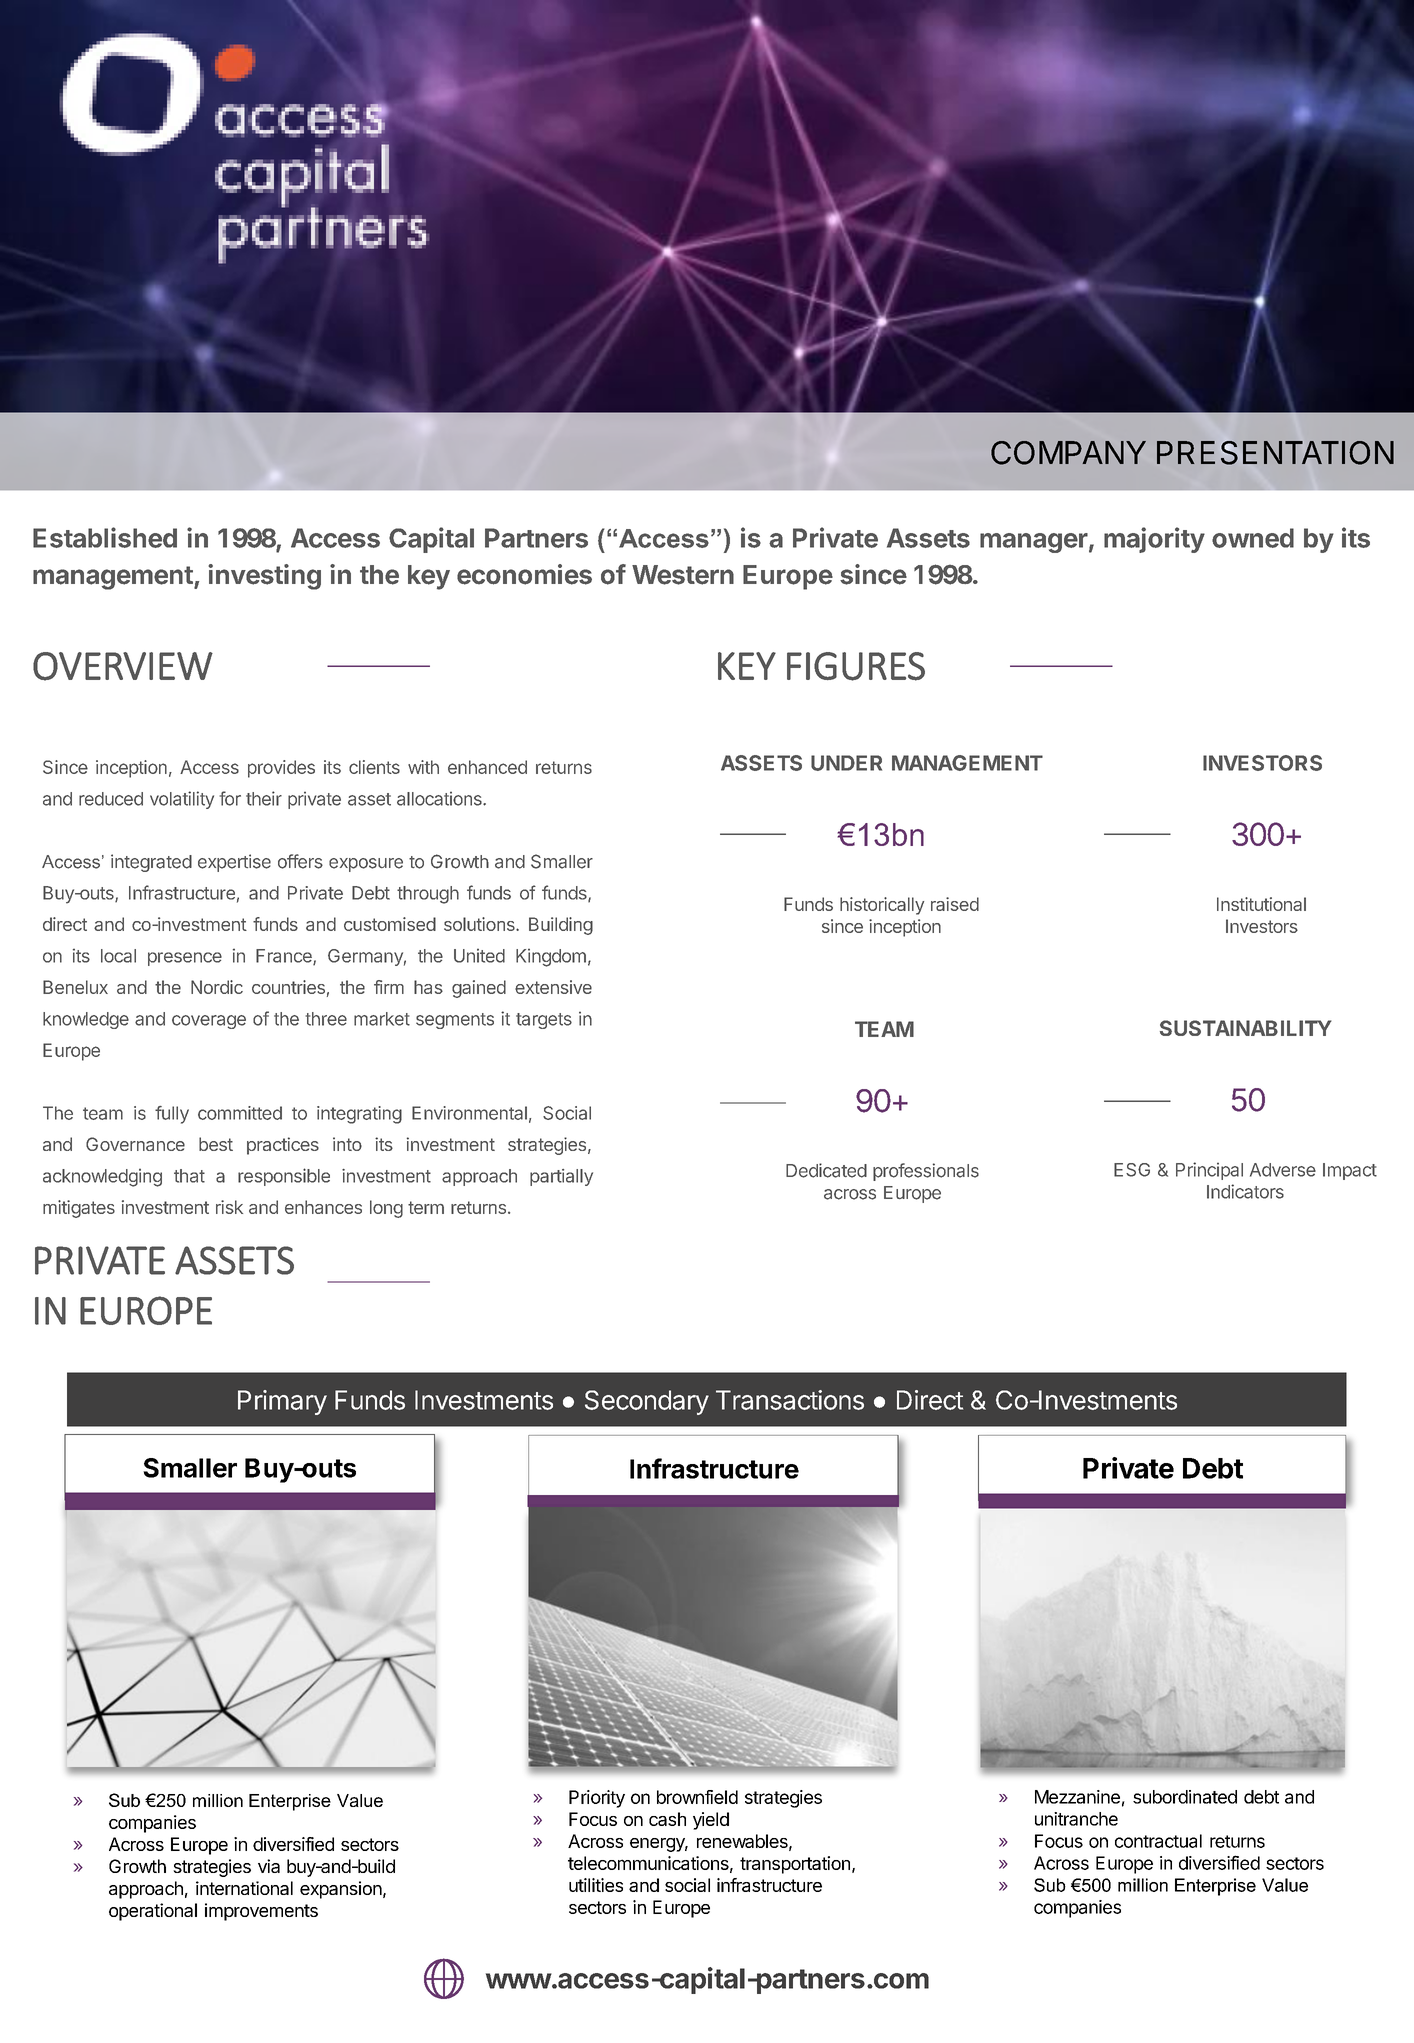 This screenshot has width=1414, height=2043. I want to click on majority, so click(1154, 540).
